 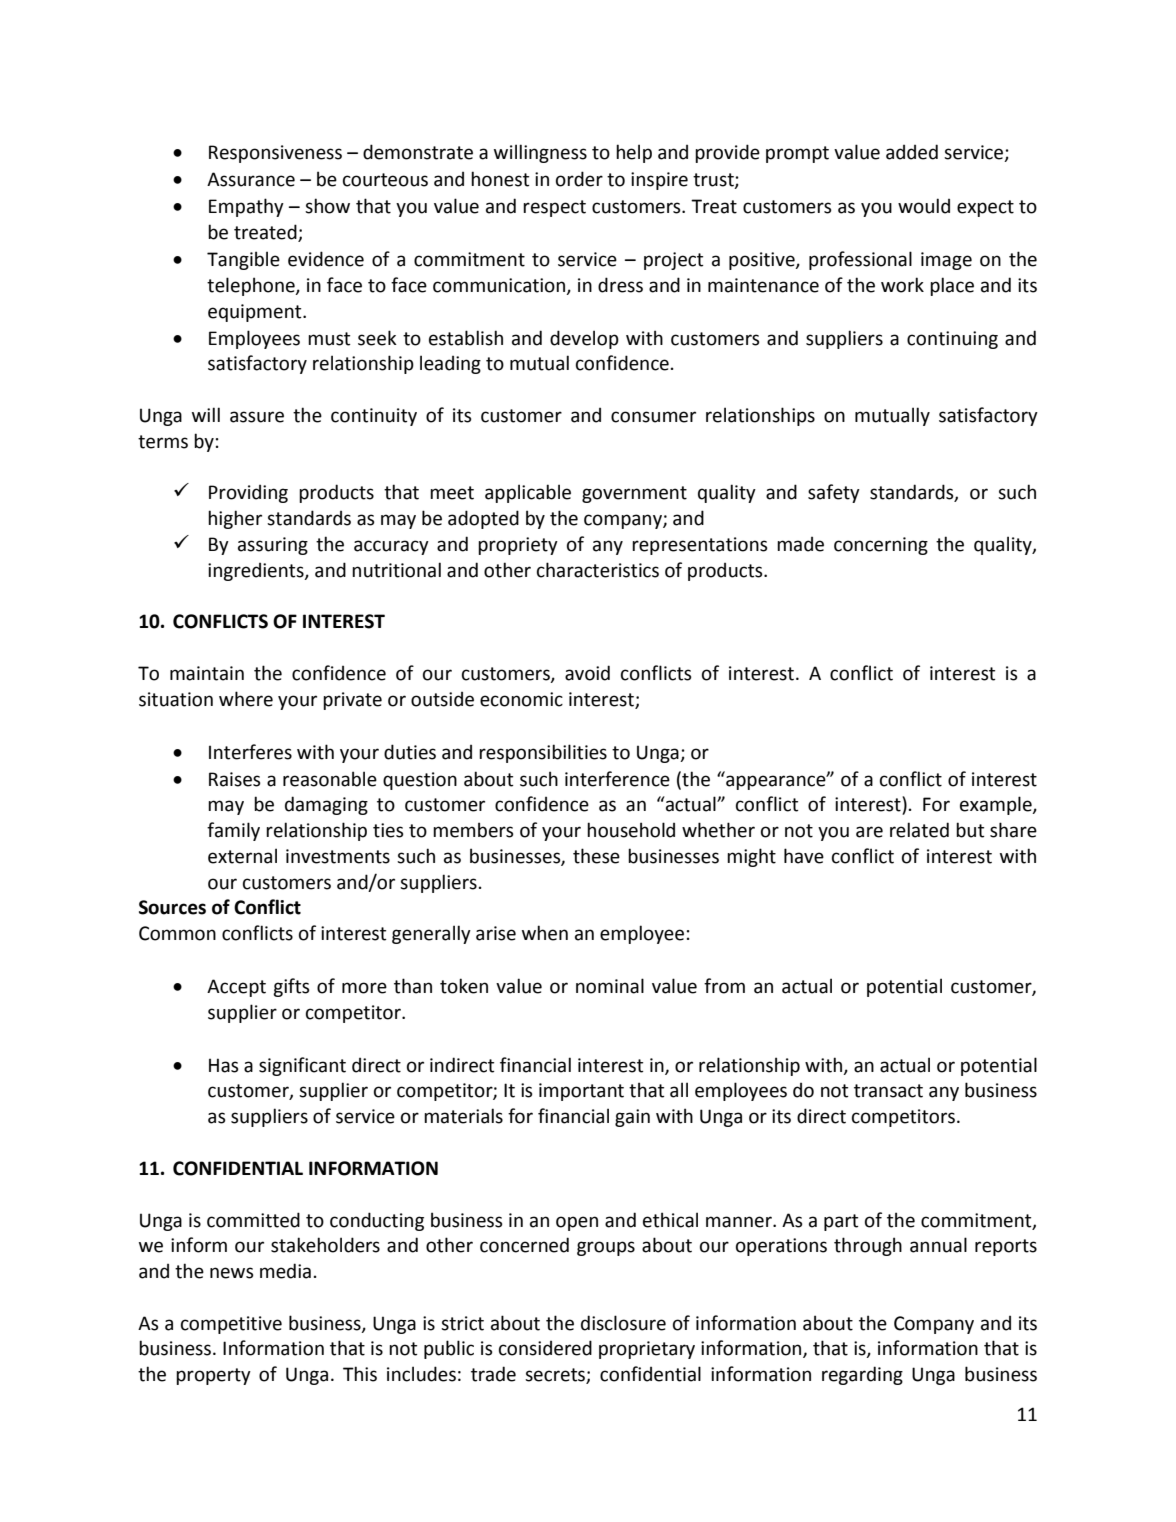 What do you see at coordinates (231, 1325) in the screenshot?
I see `competitive` at bounding box center [231, 1325].
